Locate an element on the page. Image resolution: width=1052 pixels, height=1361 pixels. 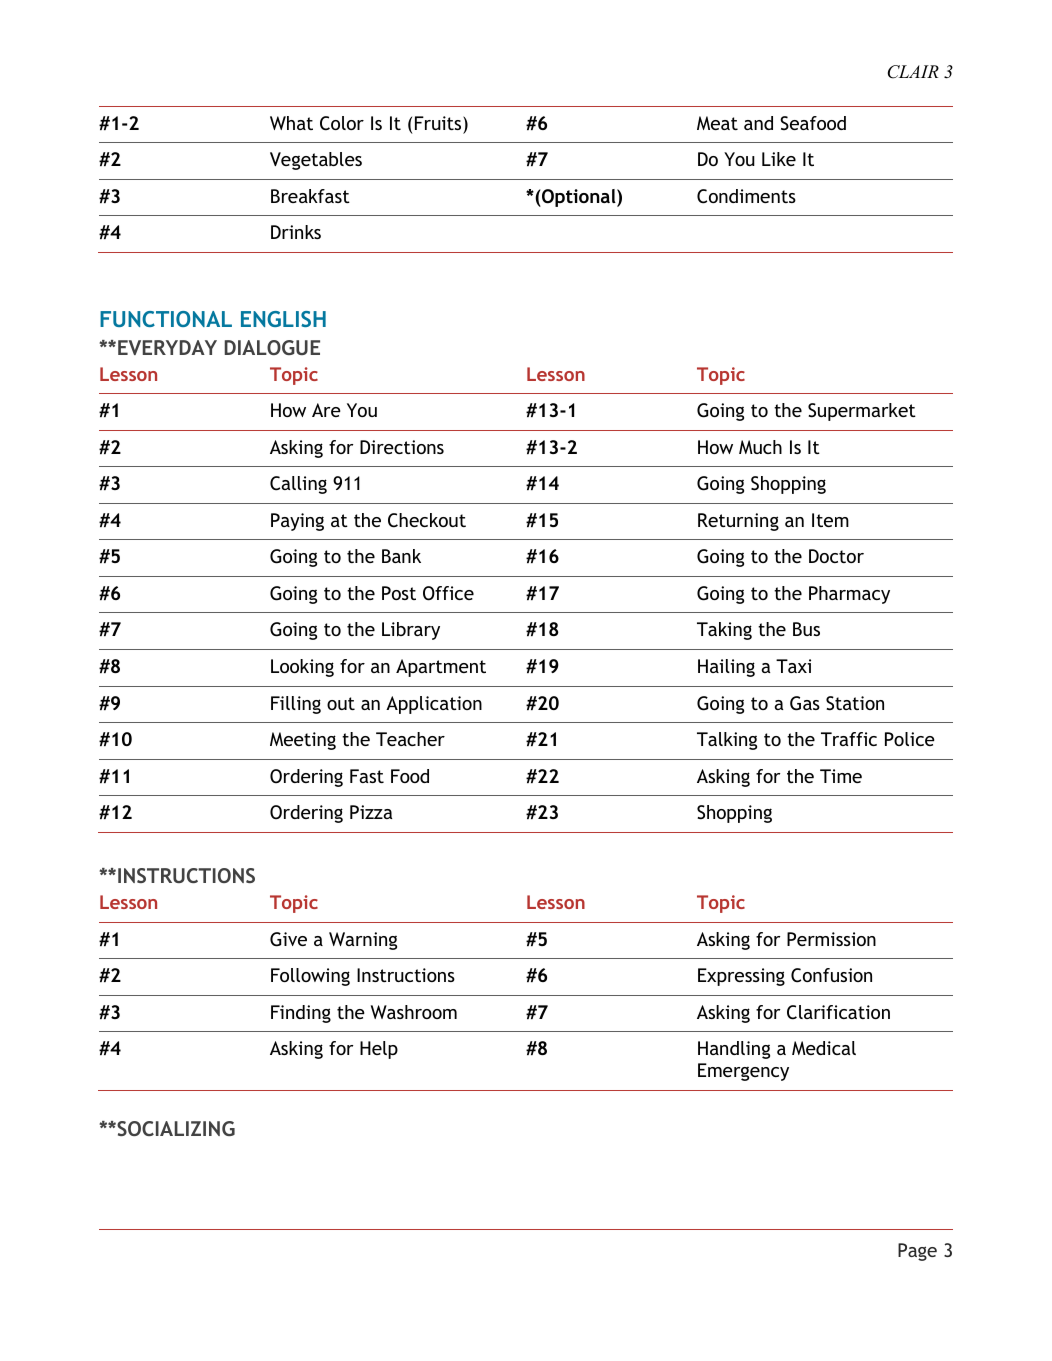
Taxi is located at coordinates (793, 666).
